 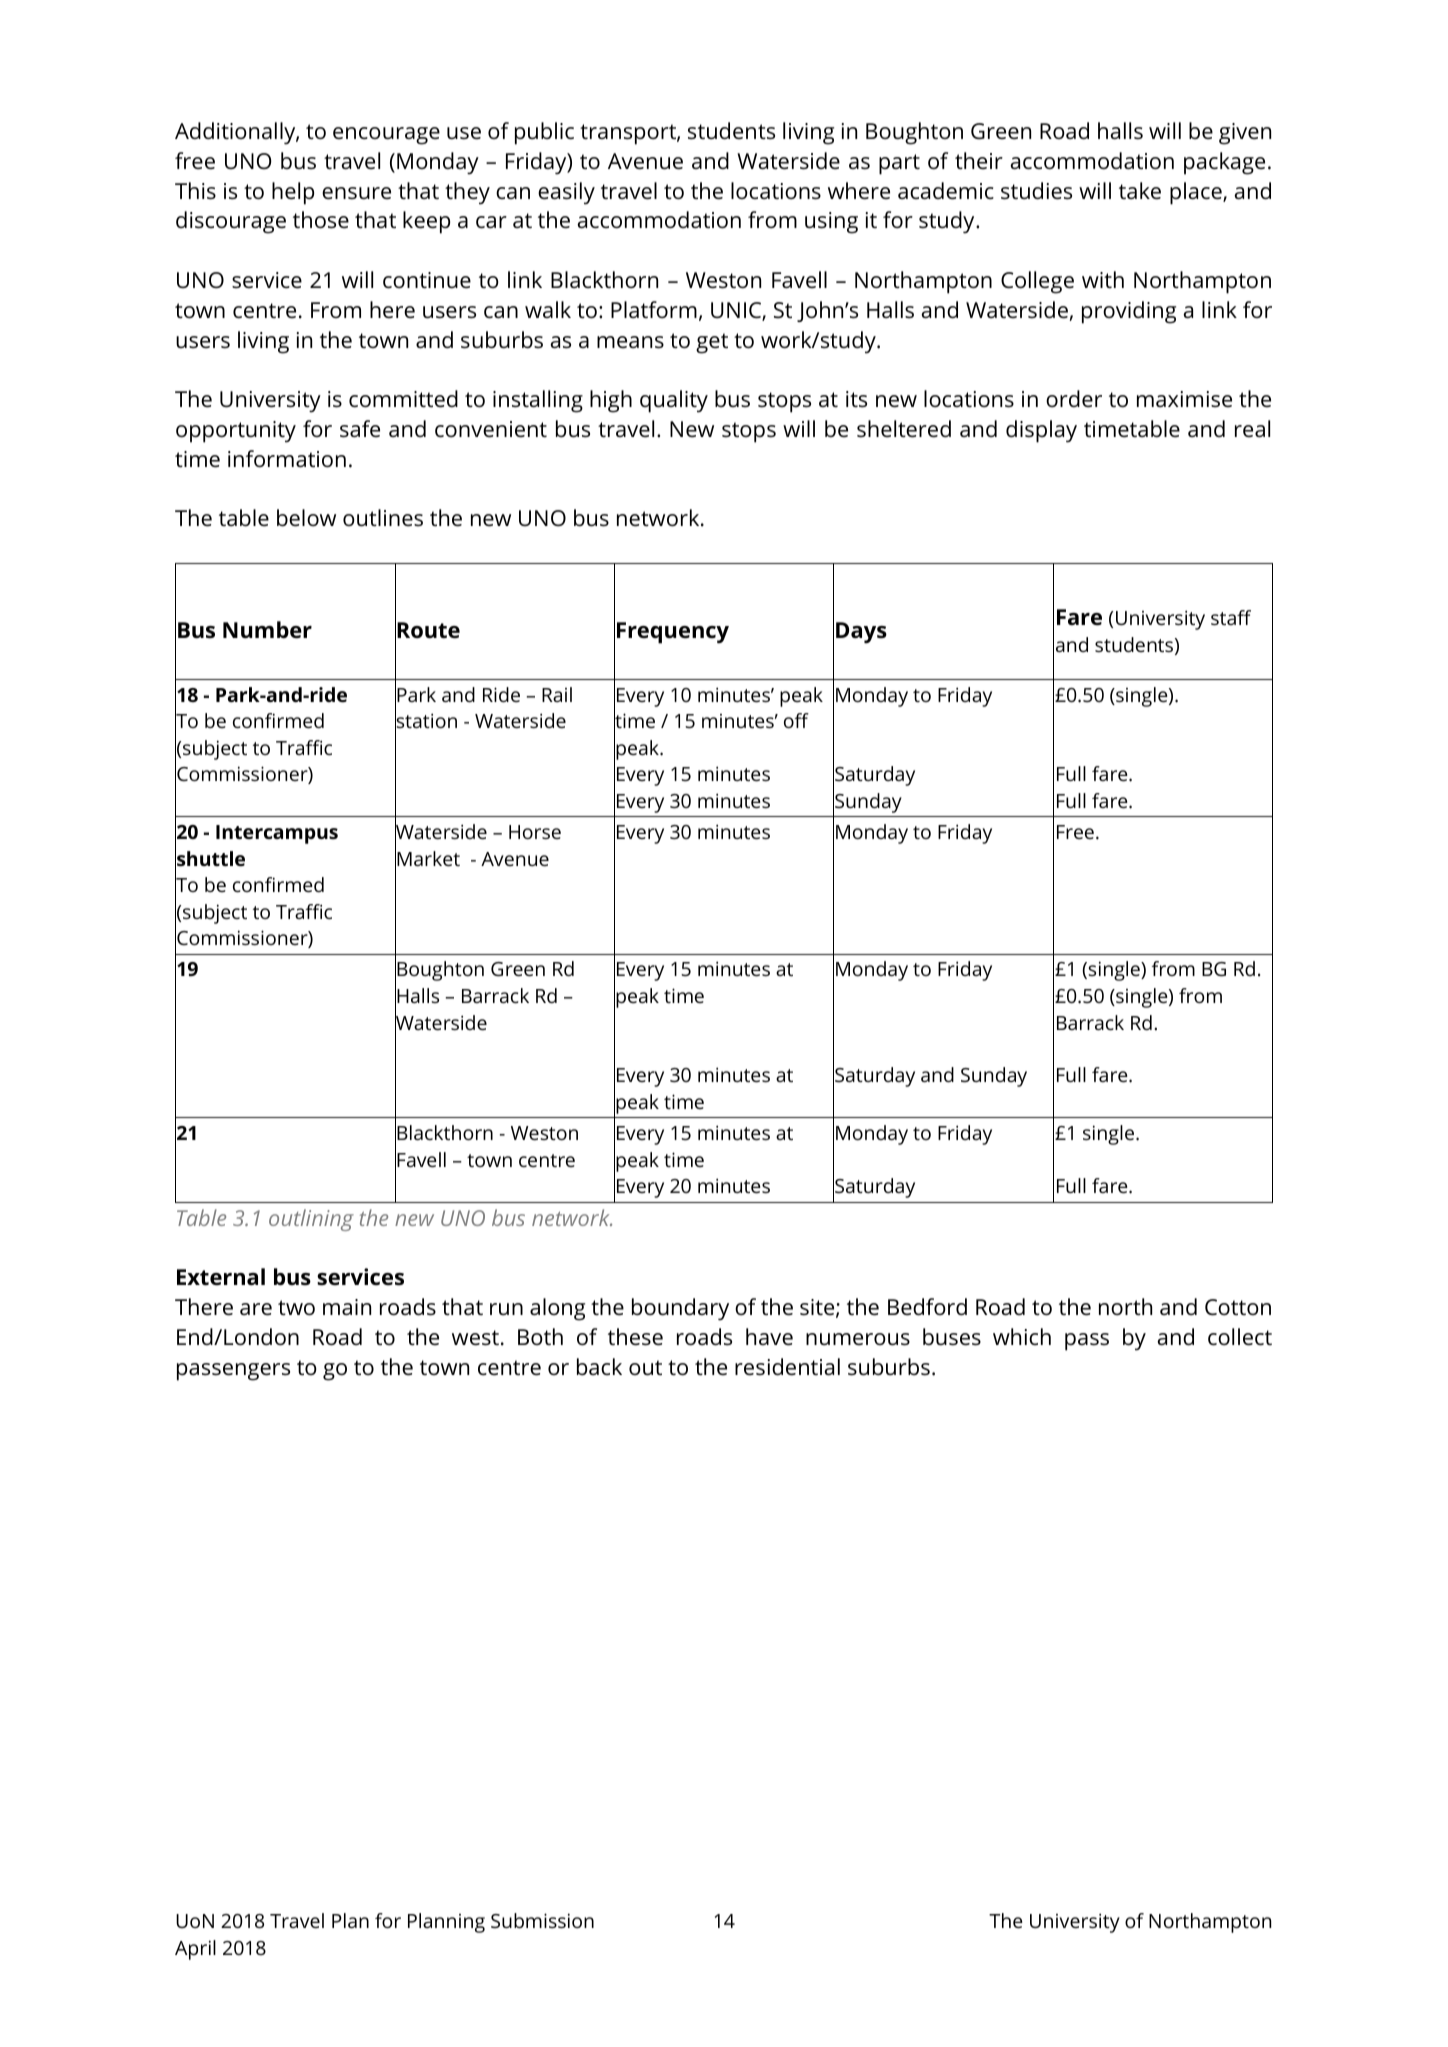 I want to click on using, so click(x=831, y=223).
